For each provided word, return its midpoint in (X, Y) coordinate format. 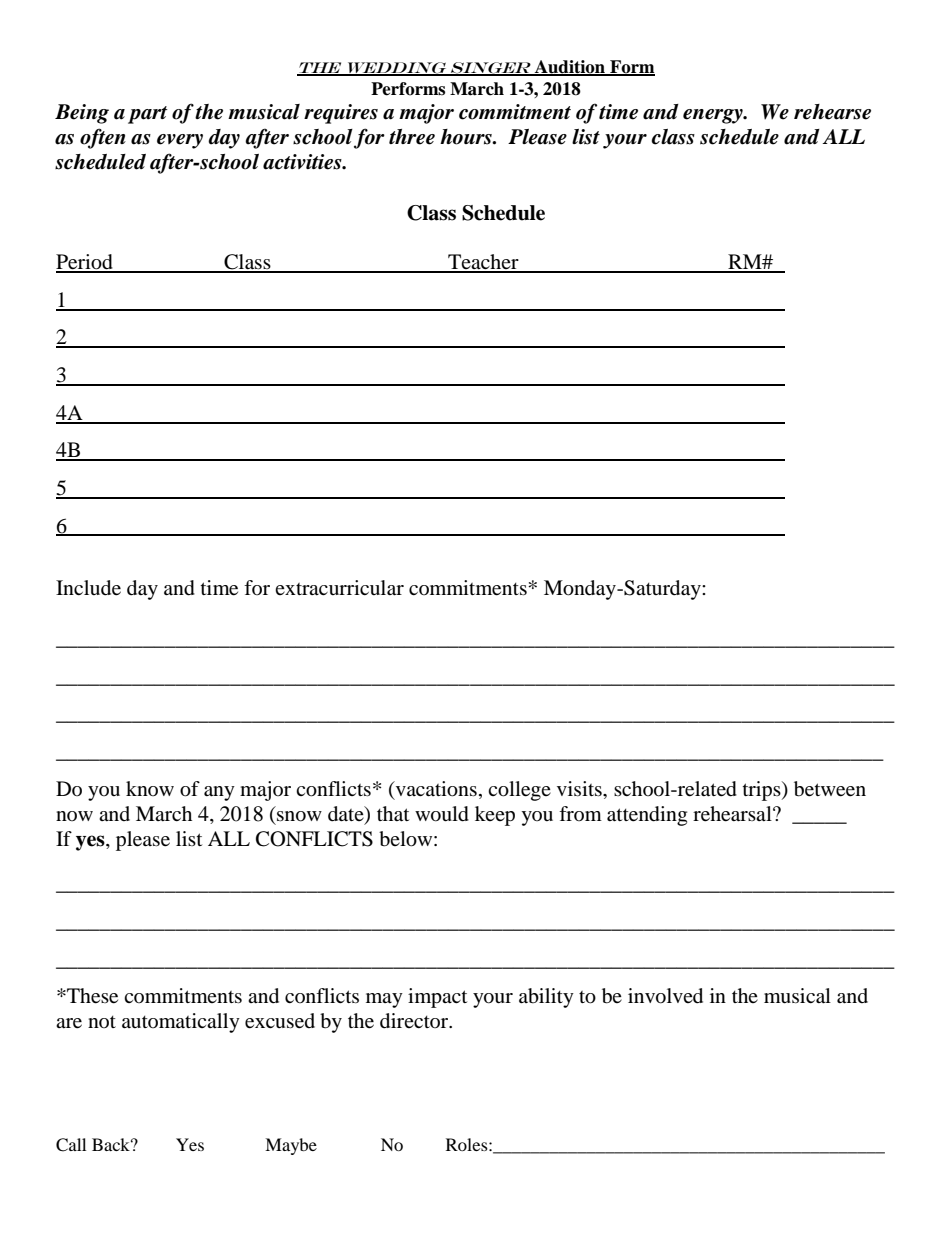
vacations (435, 789)
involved (665, 996)
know (150, 788)
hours (467, 137)
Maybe (291, 1146)
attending (647, 816)
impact (437, 998)
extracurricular (339, 588)
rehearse (832, 112)
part (148, 115)
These (91, 996)
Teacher (483, 263)
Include (88, 588)
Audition (570, 68)
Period (85, 263)
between (830, 789)
